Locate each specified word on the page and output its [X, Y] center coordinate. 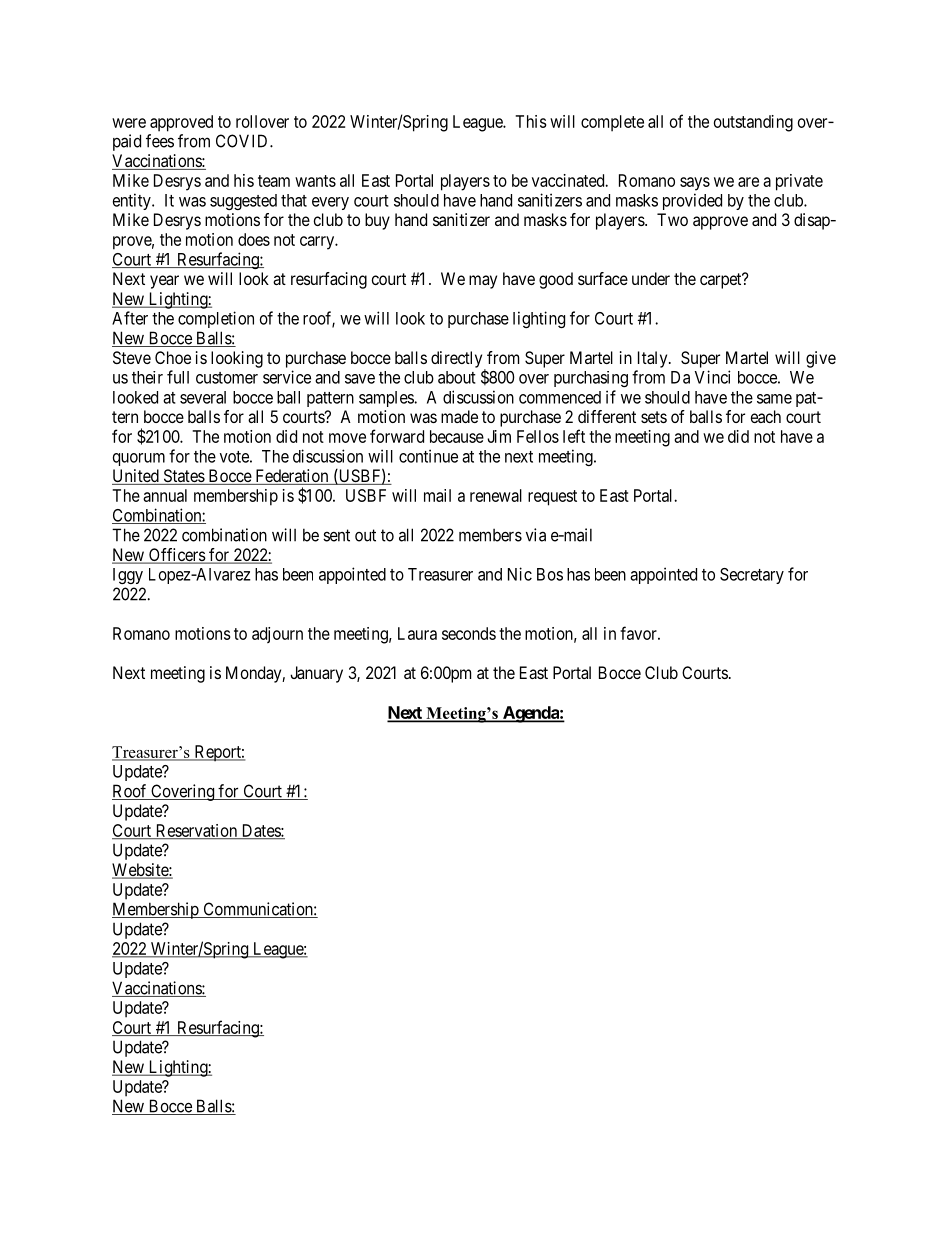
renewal [496, 495]
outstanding [753, 123]
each [766, 416]
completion [216, 319]
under [651, 278]
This [531, 121]
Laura [417, 633]
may [483, 282]
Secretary [752, 576]
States [183, 477]
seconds [469, 633]
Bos [550, 574]
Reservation [196, 831]
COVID [243, 141]
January [316, 674]
